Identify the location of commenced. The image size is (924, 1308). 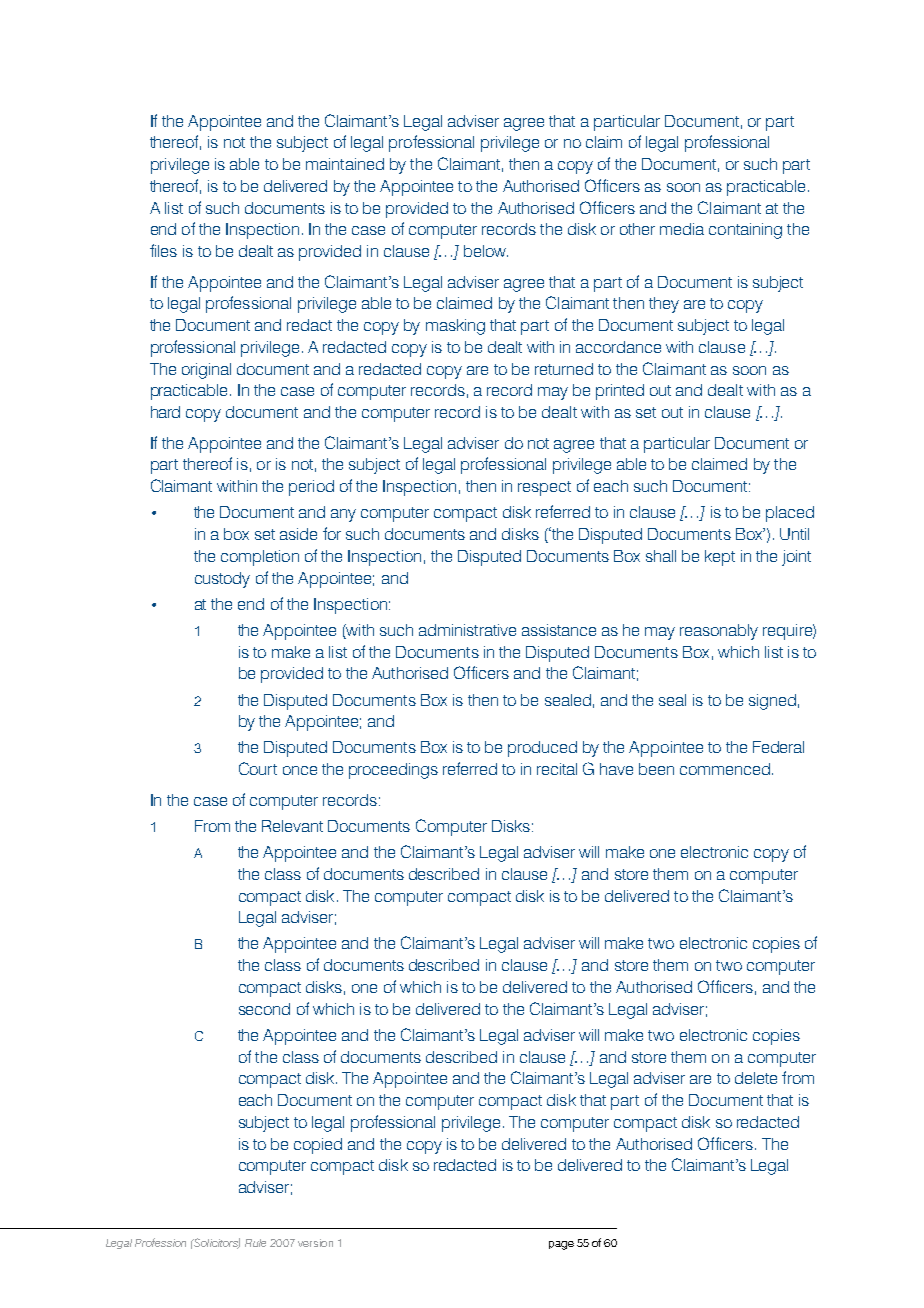
(725, 769).
